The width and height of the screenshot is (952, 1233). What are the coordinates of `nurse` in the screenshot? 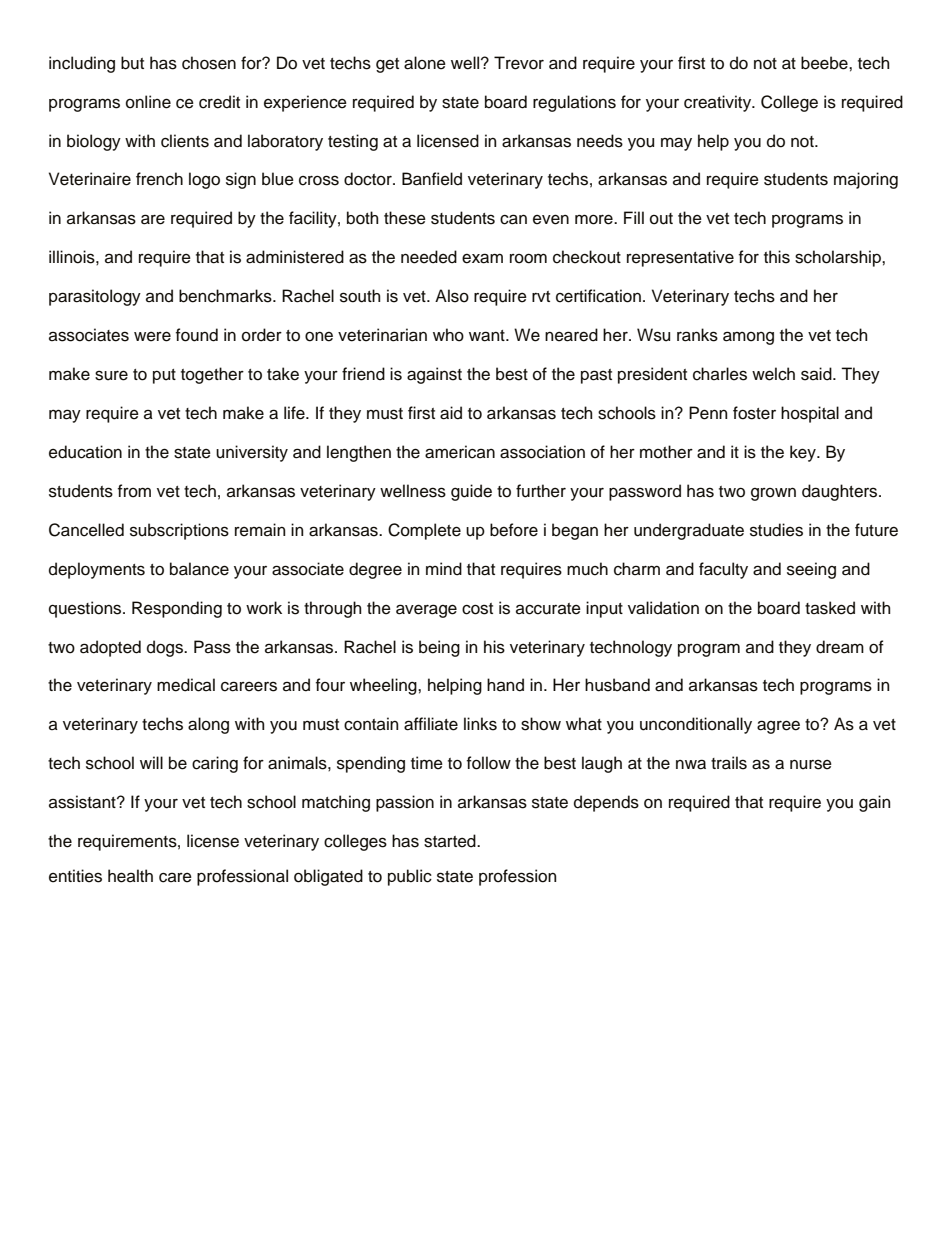 It's located at (811, 764).
